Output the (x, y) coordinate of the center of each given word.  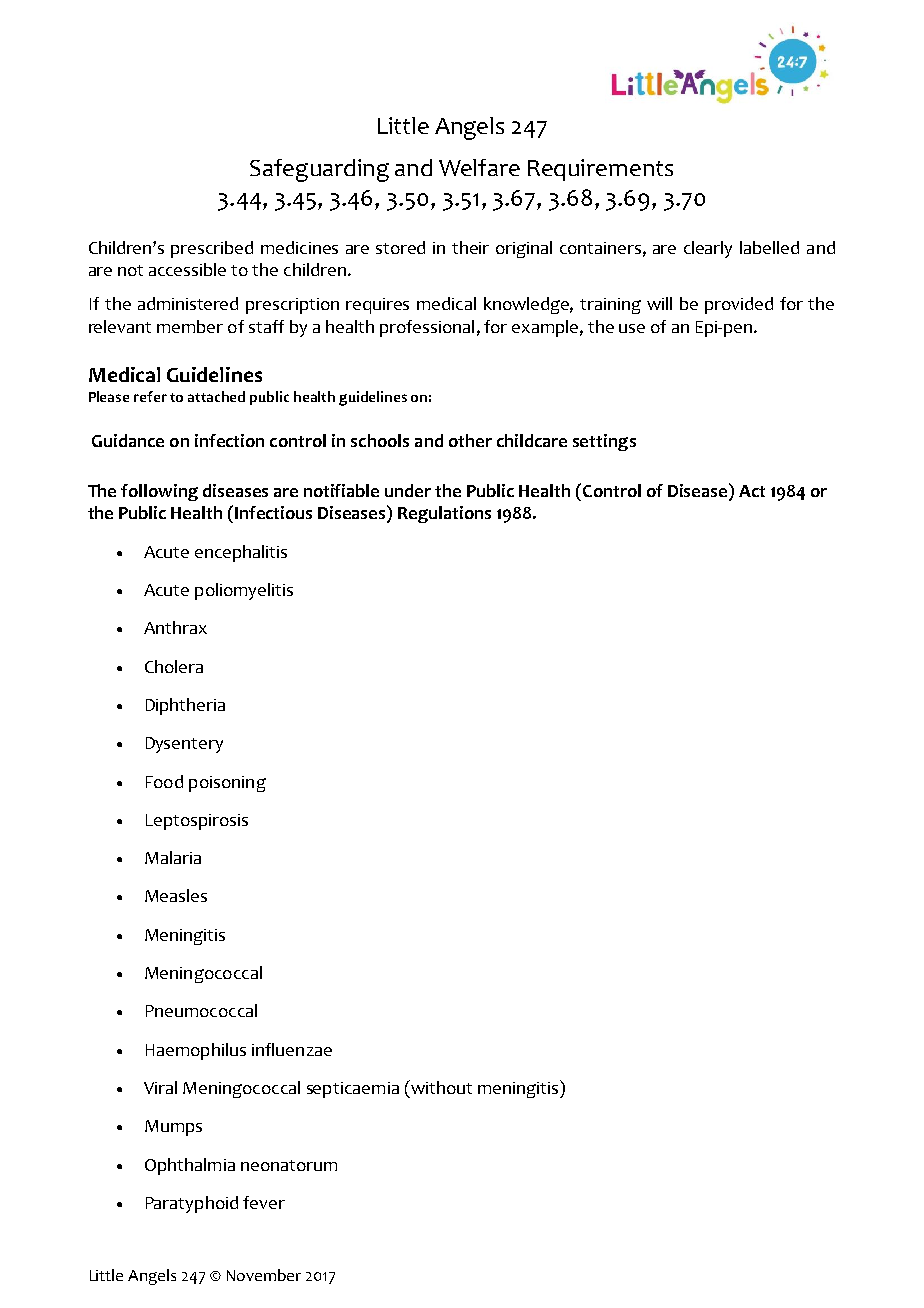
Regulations (444, 514)
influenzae (292, 1049)
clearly (708, 249)
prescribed (212, 249)
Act (752, 491)
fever (264, 1202)
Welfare (479, 167)
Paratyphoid (192, 1204)
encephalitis (241, 553)
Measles (176, 895)
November (264, 1275)
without (440, 1088)
